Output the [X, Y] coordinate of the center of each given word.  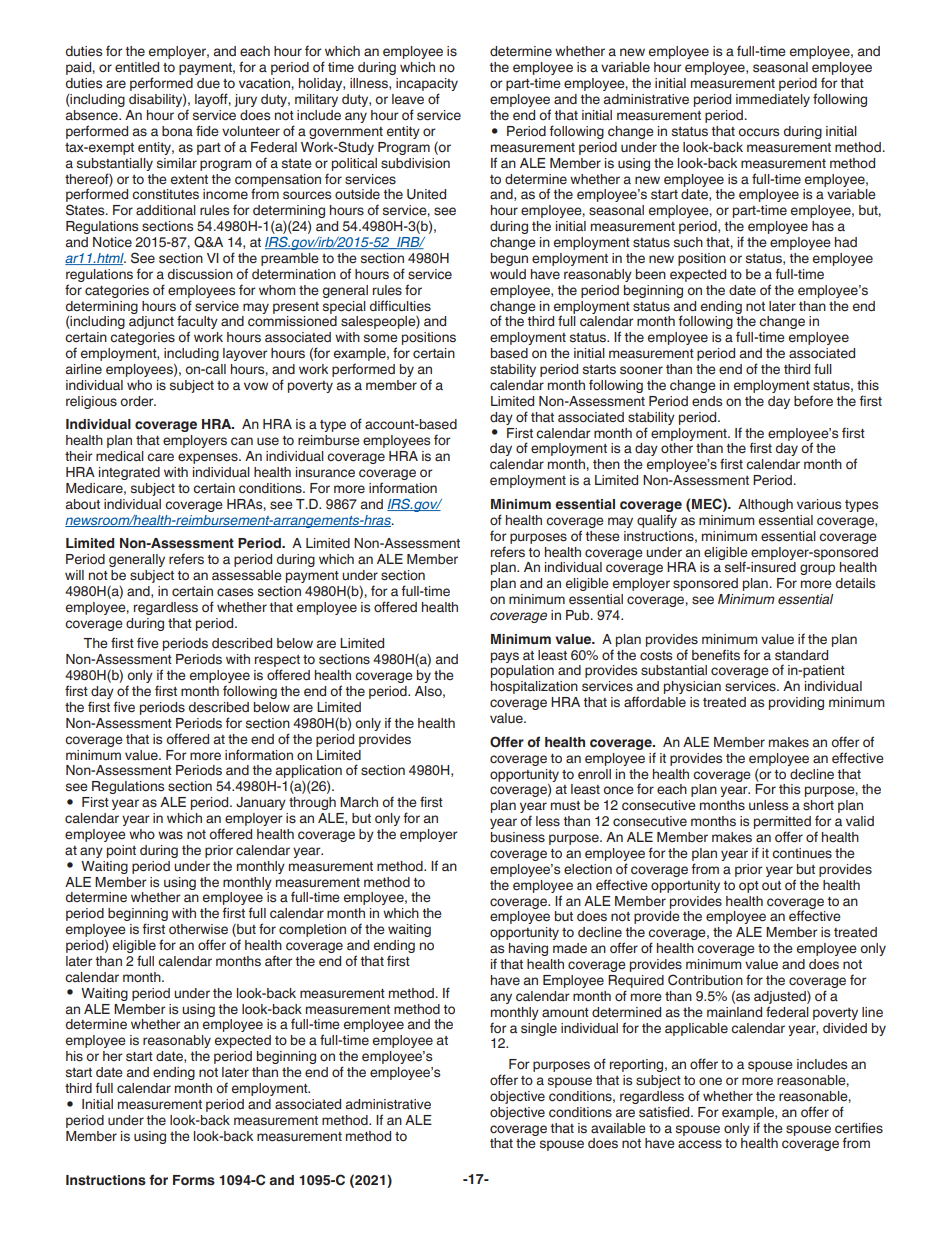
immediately [773, 100]
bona [177, 131]
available [618, 1128]
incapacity [427, 86]
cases [235, 592]
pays [505, 657]
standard [801, 655]
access [700, 1144]
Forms [194, 1180]
